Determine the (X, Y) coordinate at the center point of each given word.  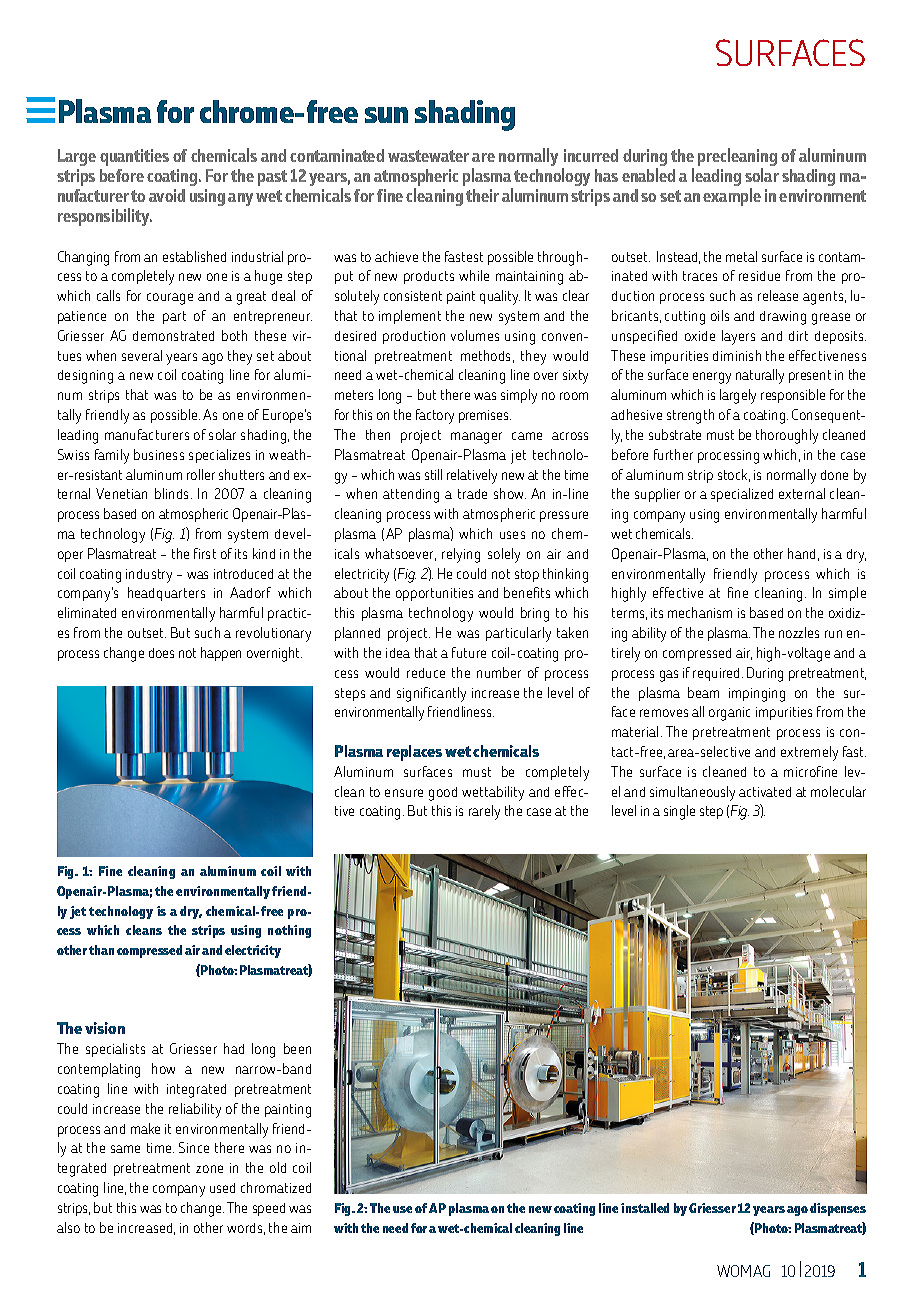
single (679, 812)
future (469, 652)
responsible (793, 396)
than (101, 950)
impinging (757, 695)
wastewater (428, 156)
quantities (134, 159)
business (159, 454)
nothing (289, 931)
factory (435, 416)
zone (209, 1169)
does (161, 653)
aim (301, 1228)
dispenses (838, 1209)
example (732, 197)
